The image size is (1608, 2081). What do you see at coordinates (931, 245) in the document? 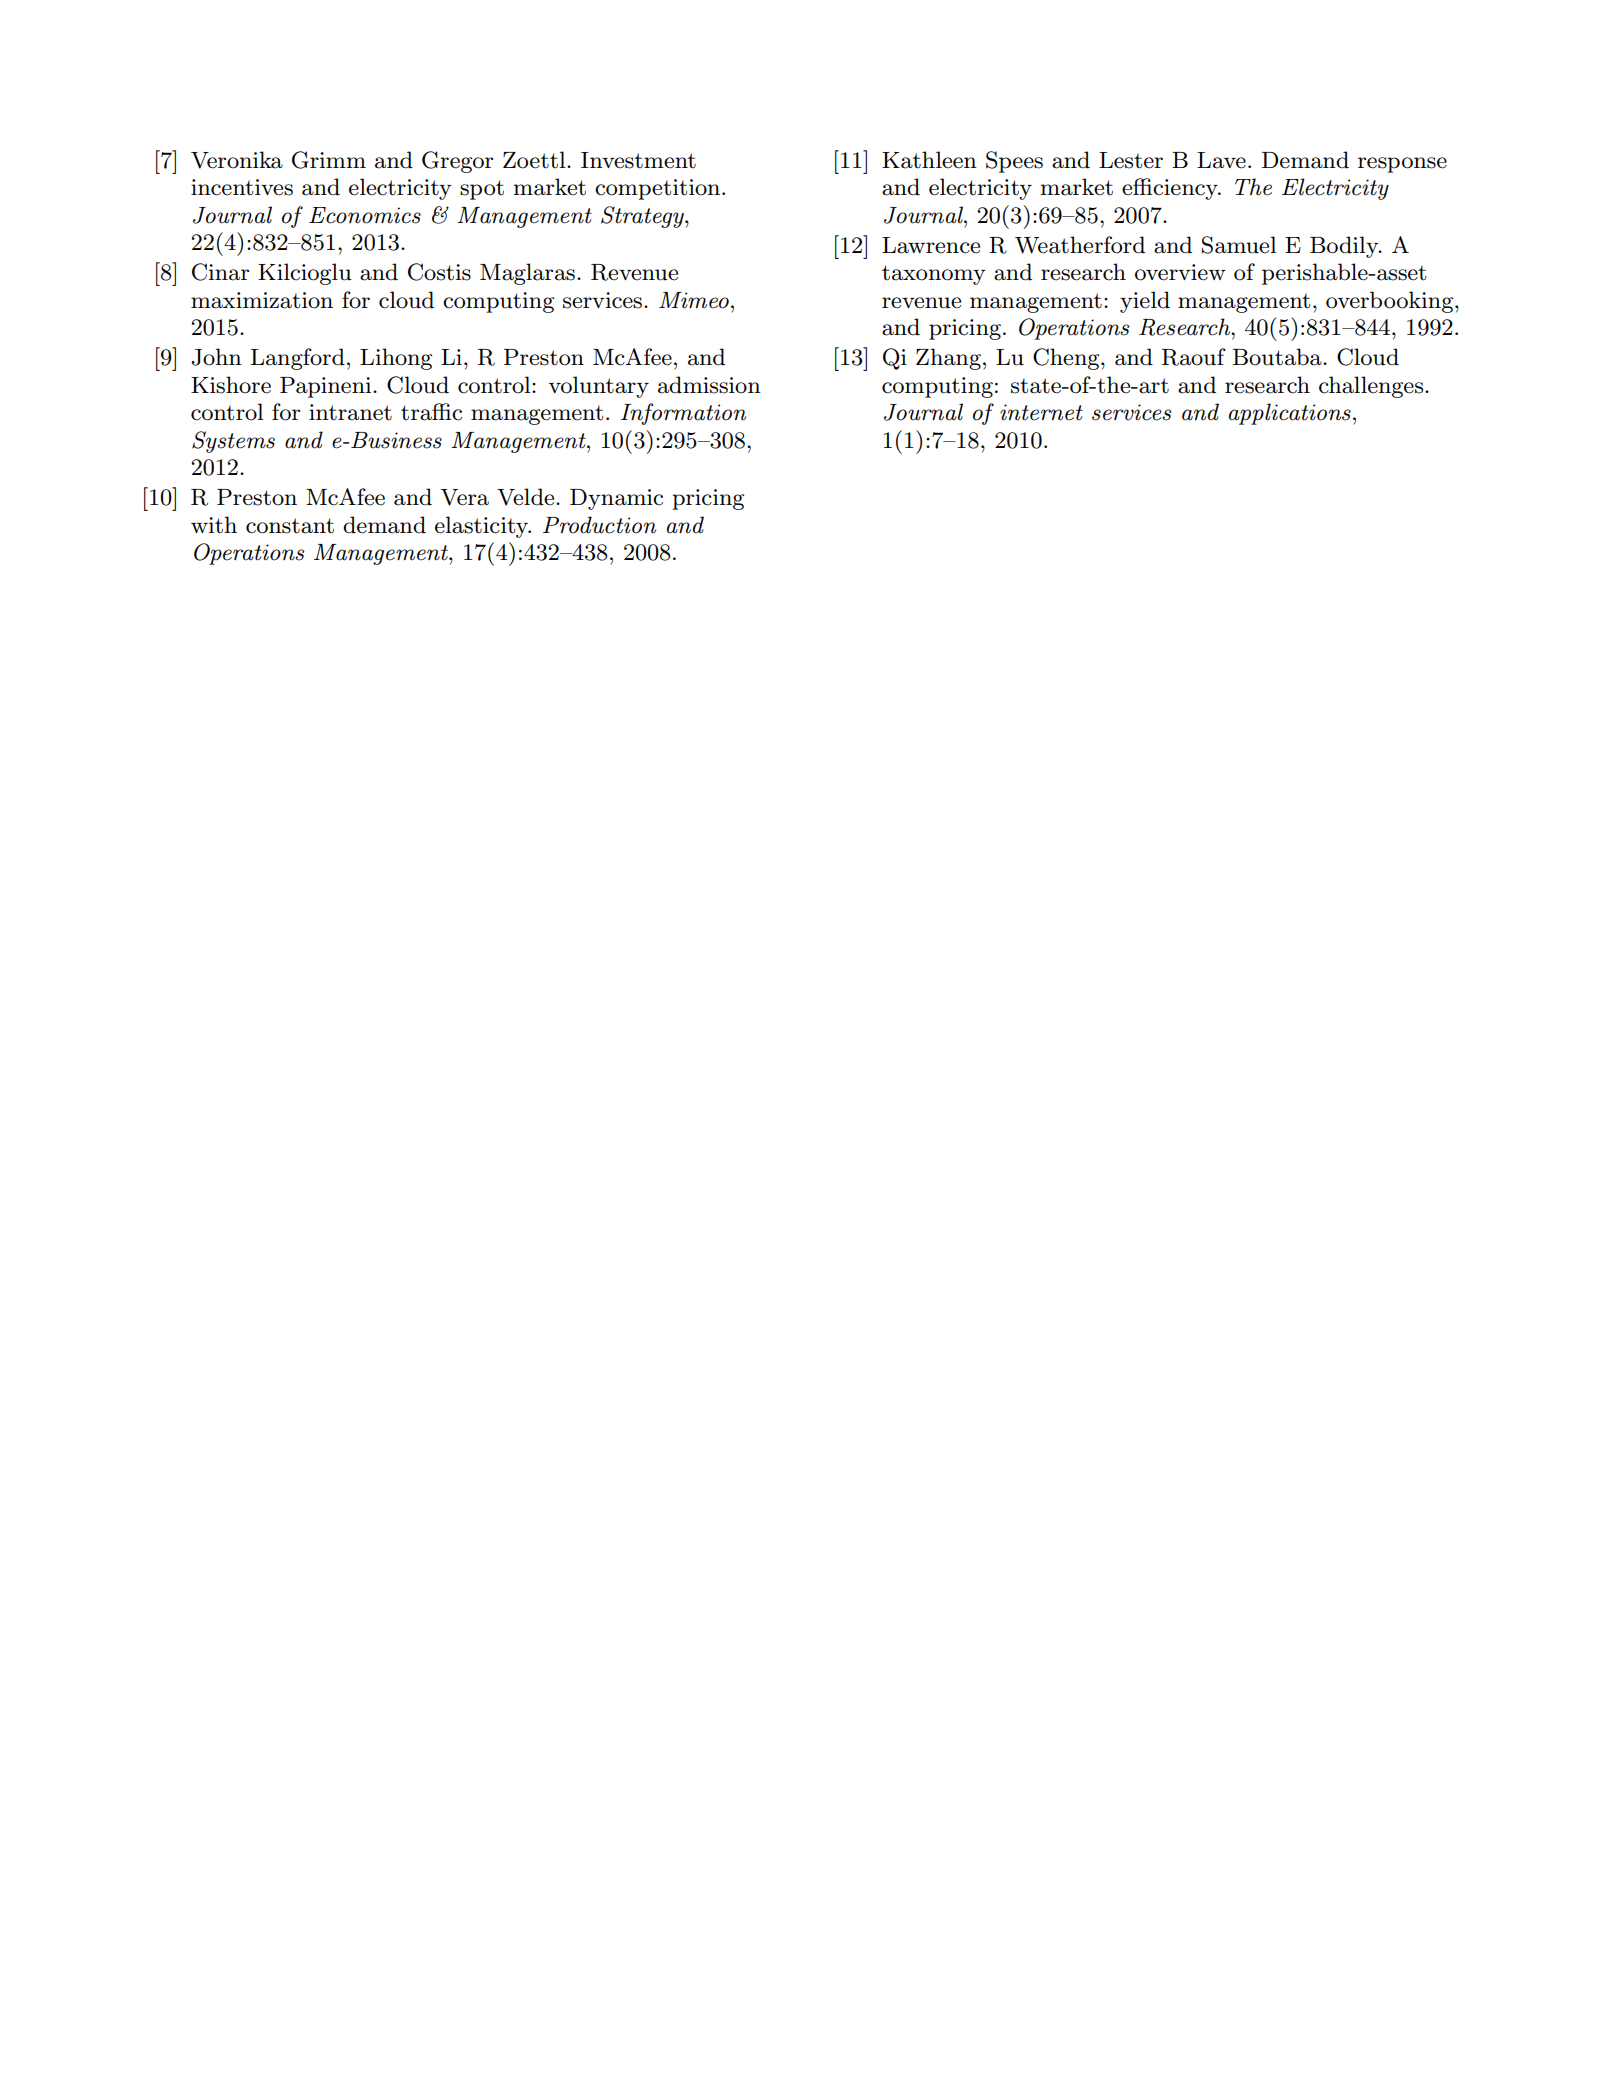
I see `Lawrence` at bounding box center [931, 245].
